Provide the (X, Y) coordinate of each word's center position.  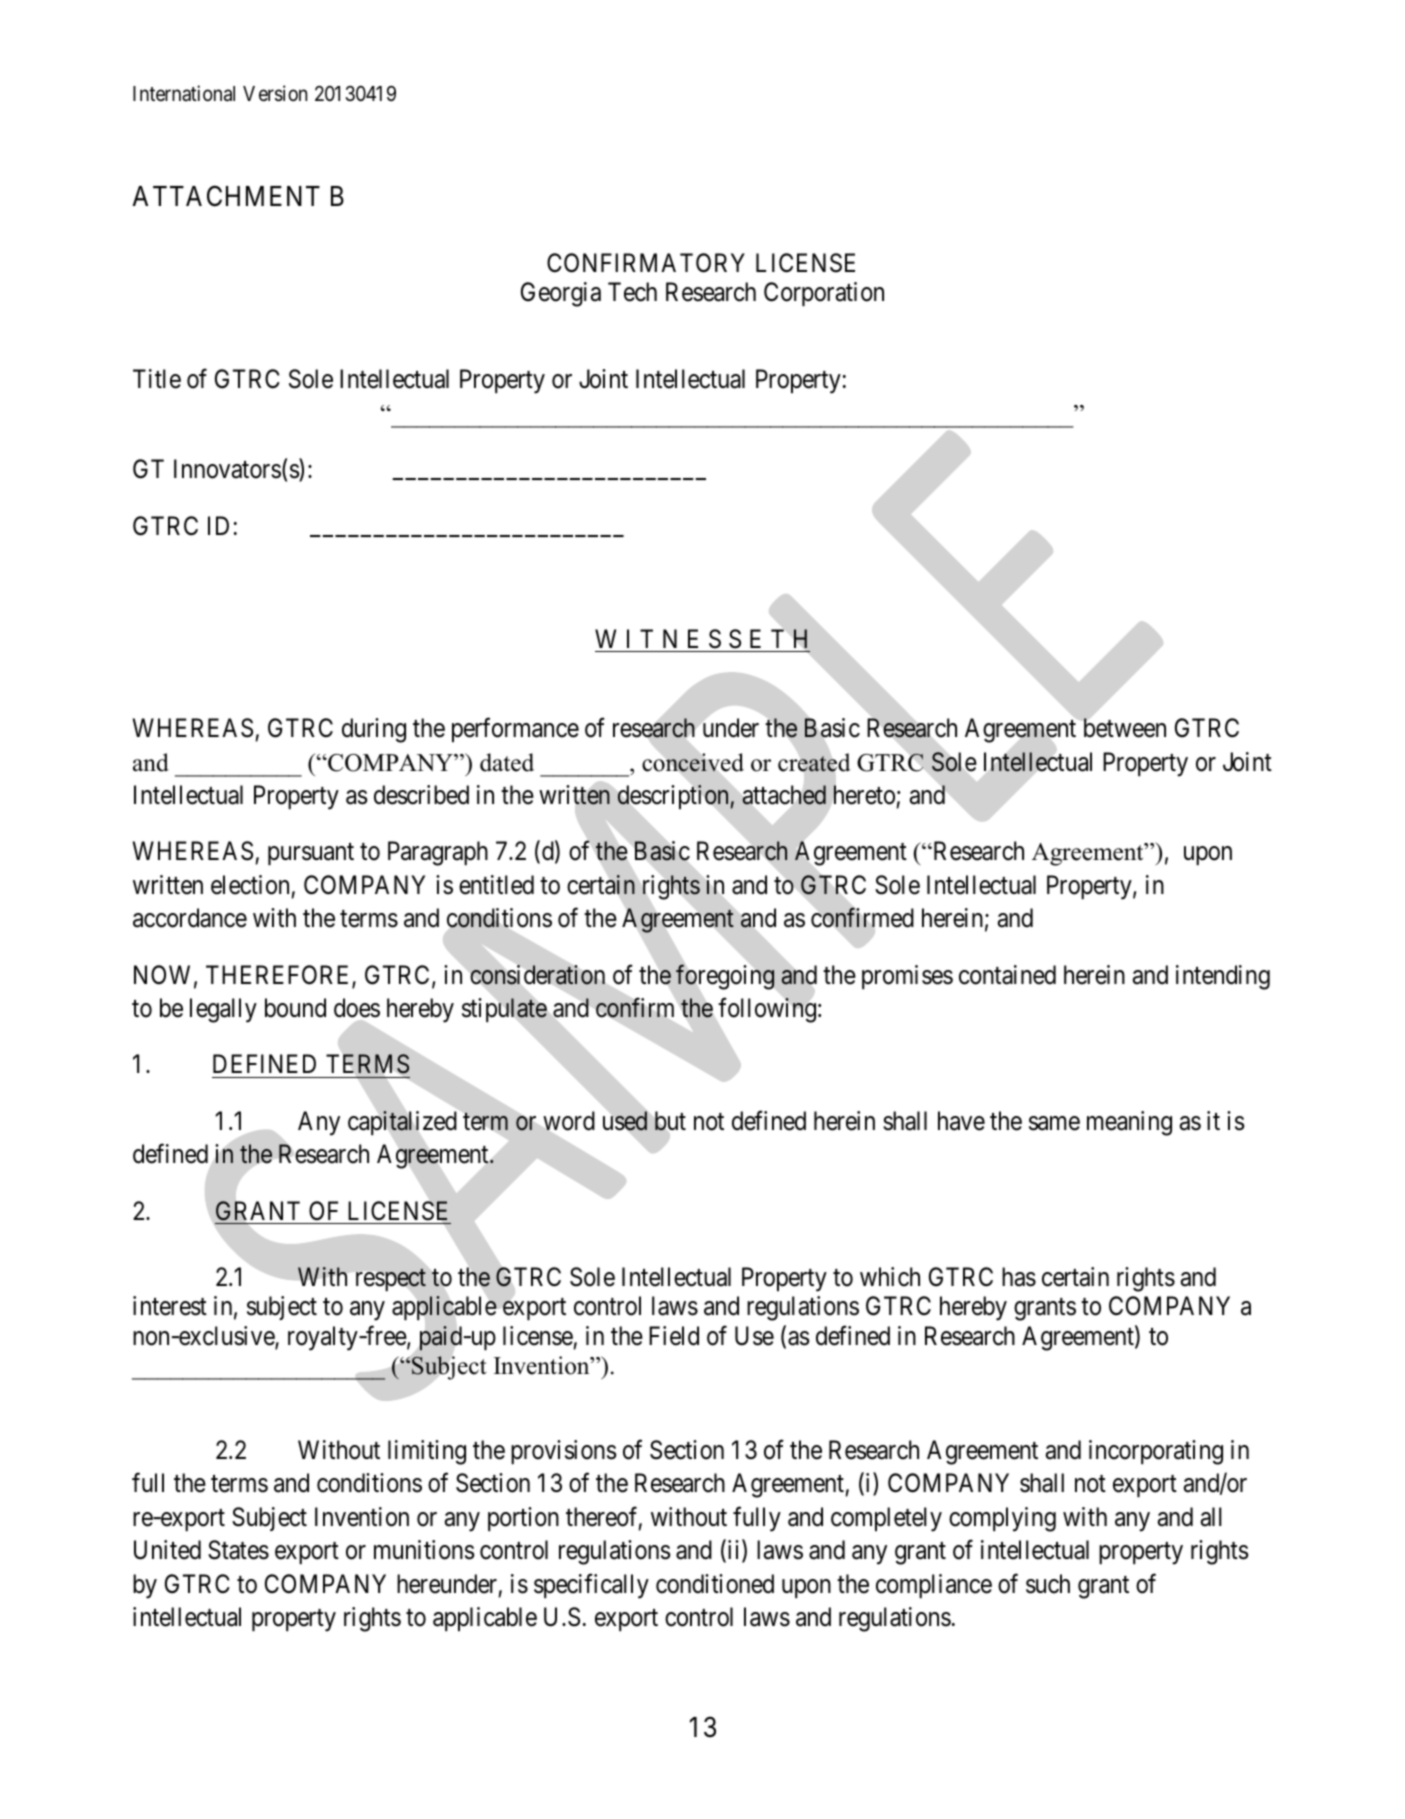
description (674, 797)
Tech (632, 292)
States (238, 1550)
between (1125, 728)
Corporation (824, 294)
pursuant (311, 854)
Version (275, 93)
